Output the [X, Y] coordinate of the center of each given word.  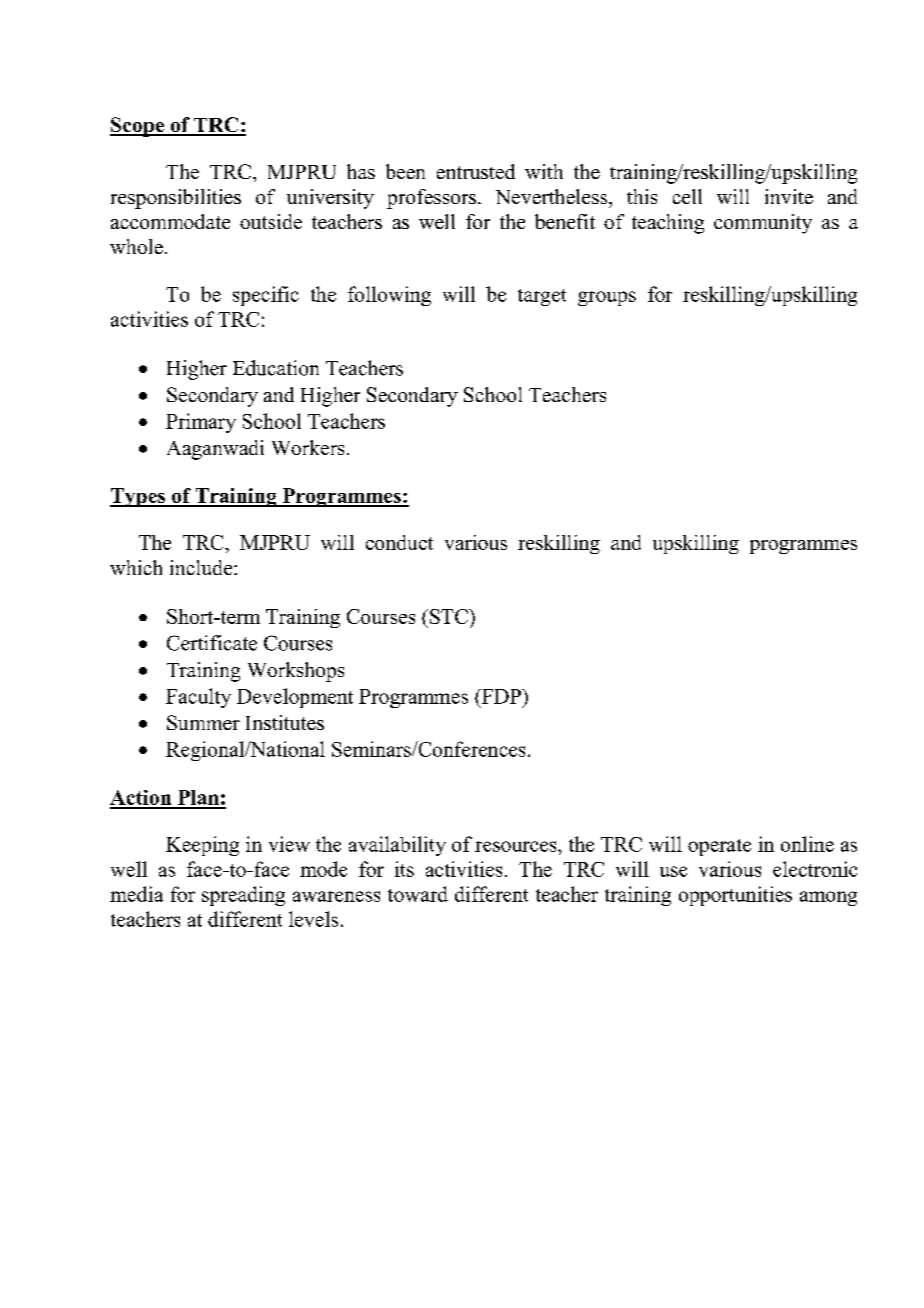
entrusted [476, 171]
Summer [203, 722]
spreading [243, 896]
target [542, 297]
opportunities [735, 896]
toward [418, 894]
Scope [138, 127]
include [202, 567]
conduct [399, 542]
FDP [501, 696]
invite [789, 196]
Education [276, 368]
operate [719, 847]
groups [607, 298]
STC [450, 616]
